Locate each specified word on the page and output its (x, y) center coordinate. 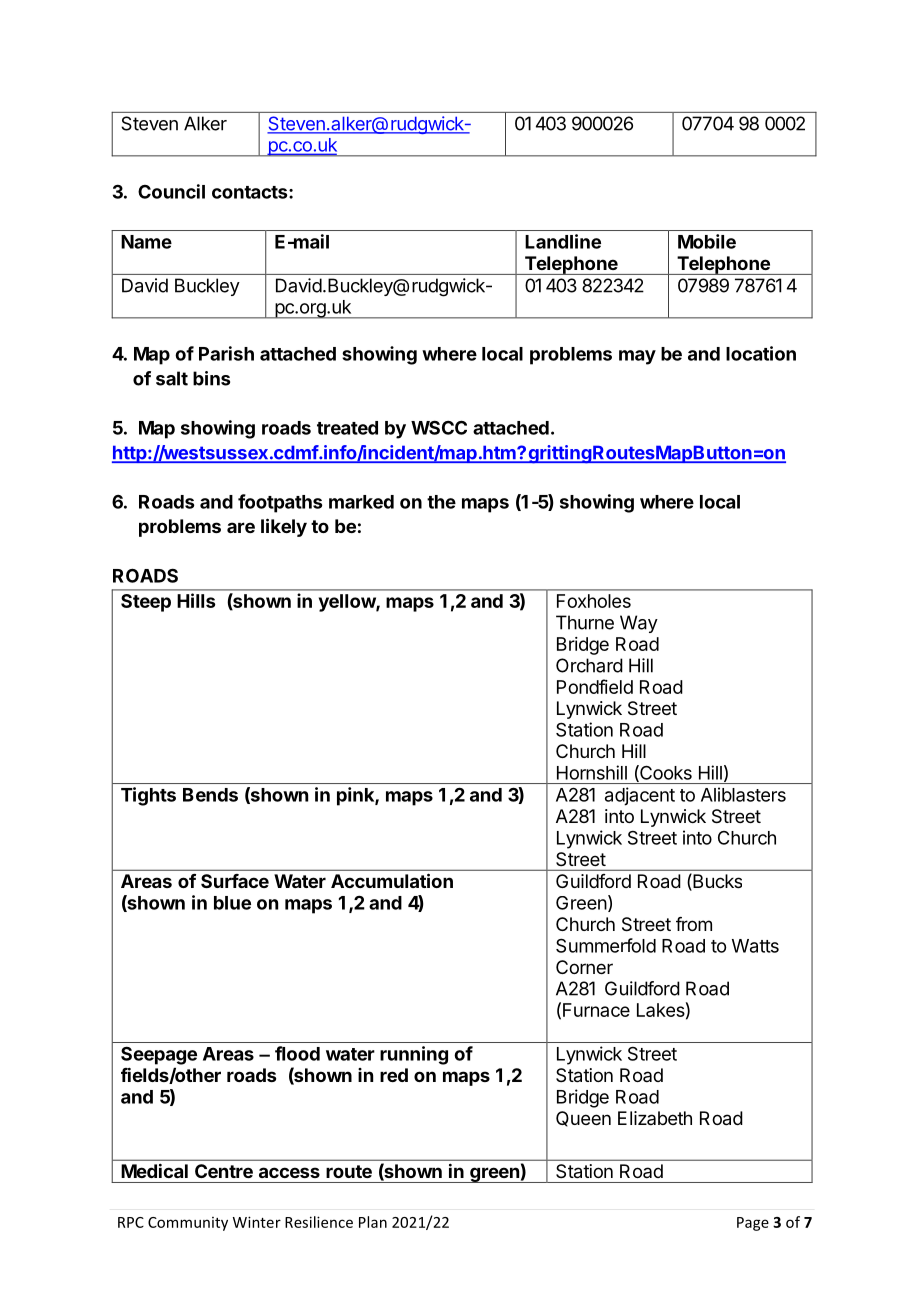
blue (232, 903)
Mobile (707, 241)
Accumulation (392, 880)
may (637, 357)
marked (361, 502)
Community (188, 1224)
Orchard (589, 665)
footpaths (280, 503)
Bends (210, 795)
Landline (563, 241)
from (694, 924)
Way (639, 624)
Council (171, 191)
